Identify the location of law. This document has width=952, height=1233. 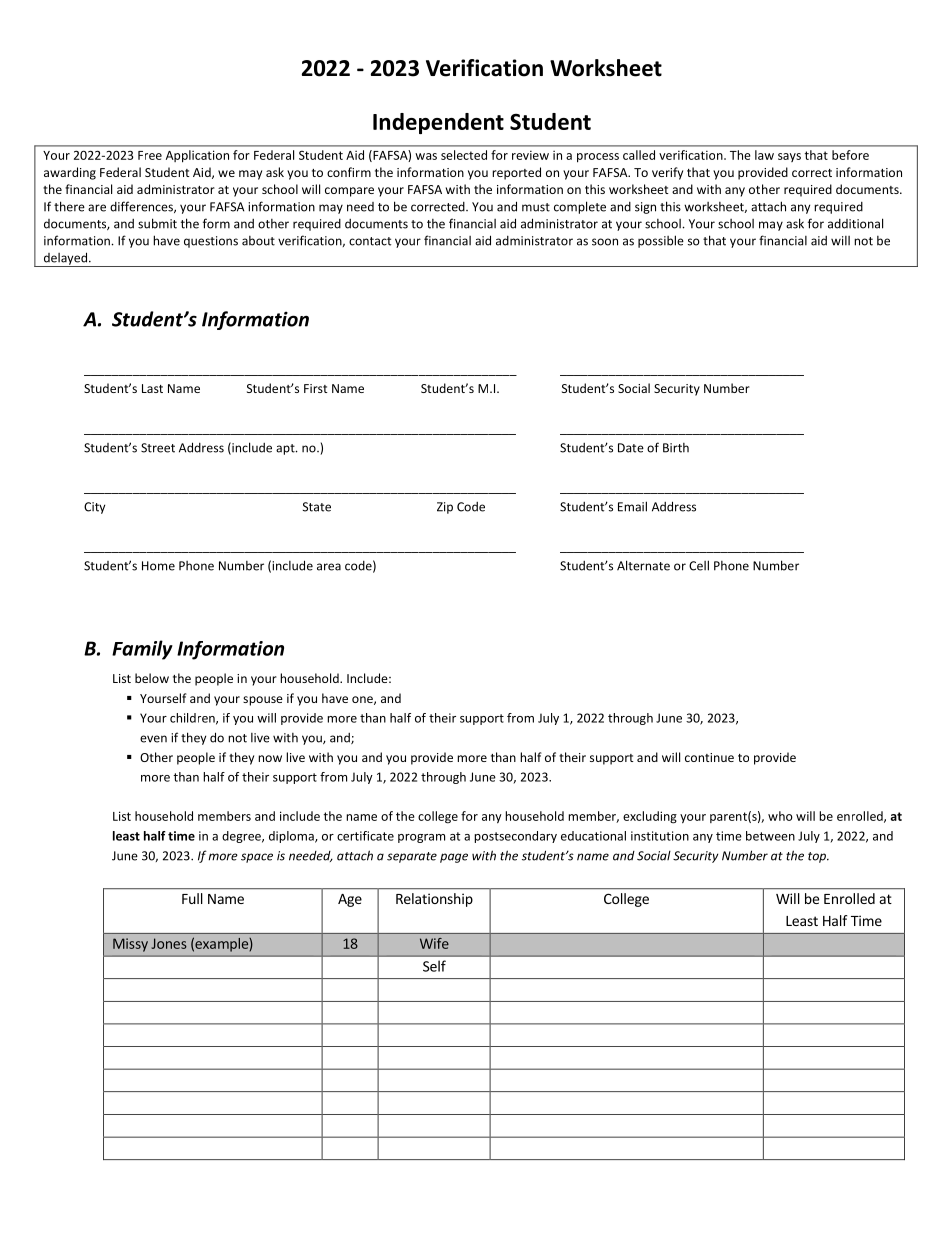
(764, 155).
